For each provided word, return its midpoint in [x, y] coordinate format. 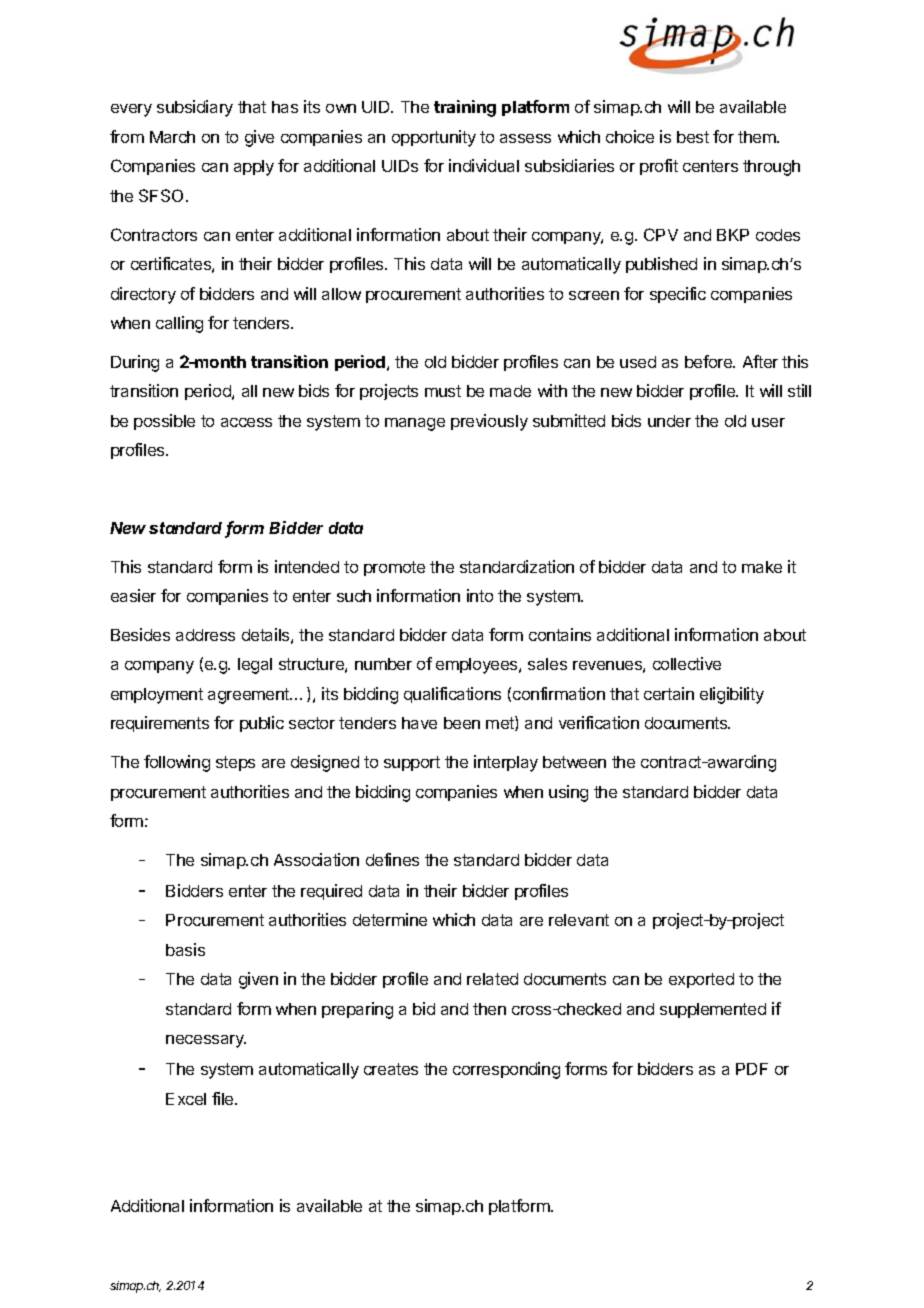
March [172, 137]
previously [489, 422]
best [693, 137]
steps [235, 763]
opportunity [434, 138]
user [768, 422]
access [246, 422]
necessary [206, 1041]
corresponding [506, 1070]
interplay [506, 763]
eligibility [732, 695]
